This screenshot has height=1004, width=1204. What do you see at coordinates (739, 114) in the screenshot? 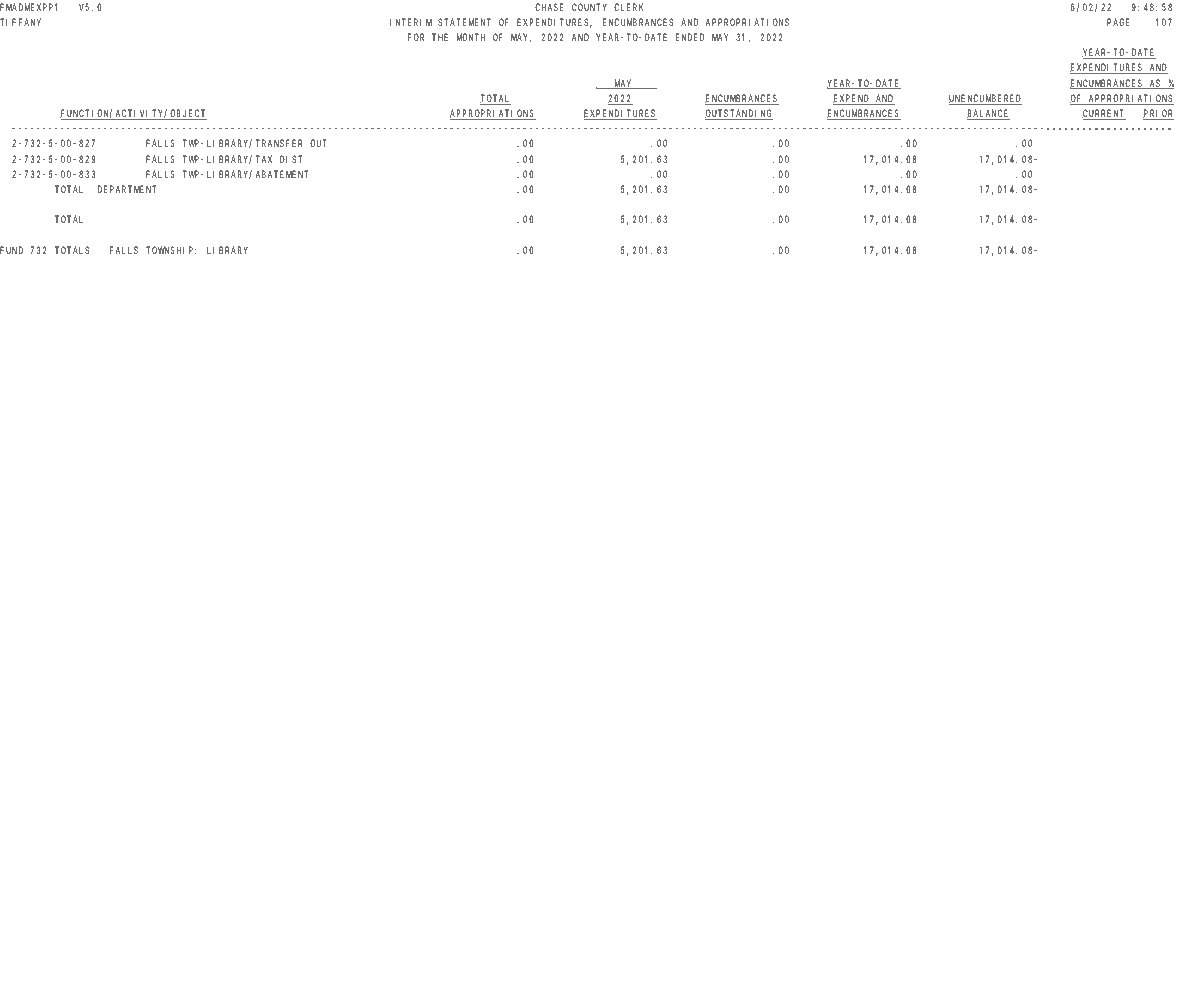
I see `OUTSTANDING` at bounding box center [739, 114].
